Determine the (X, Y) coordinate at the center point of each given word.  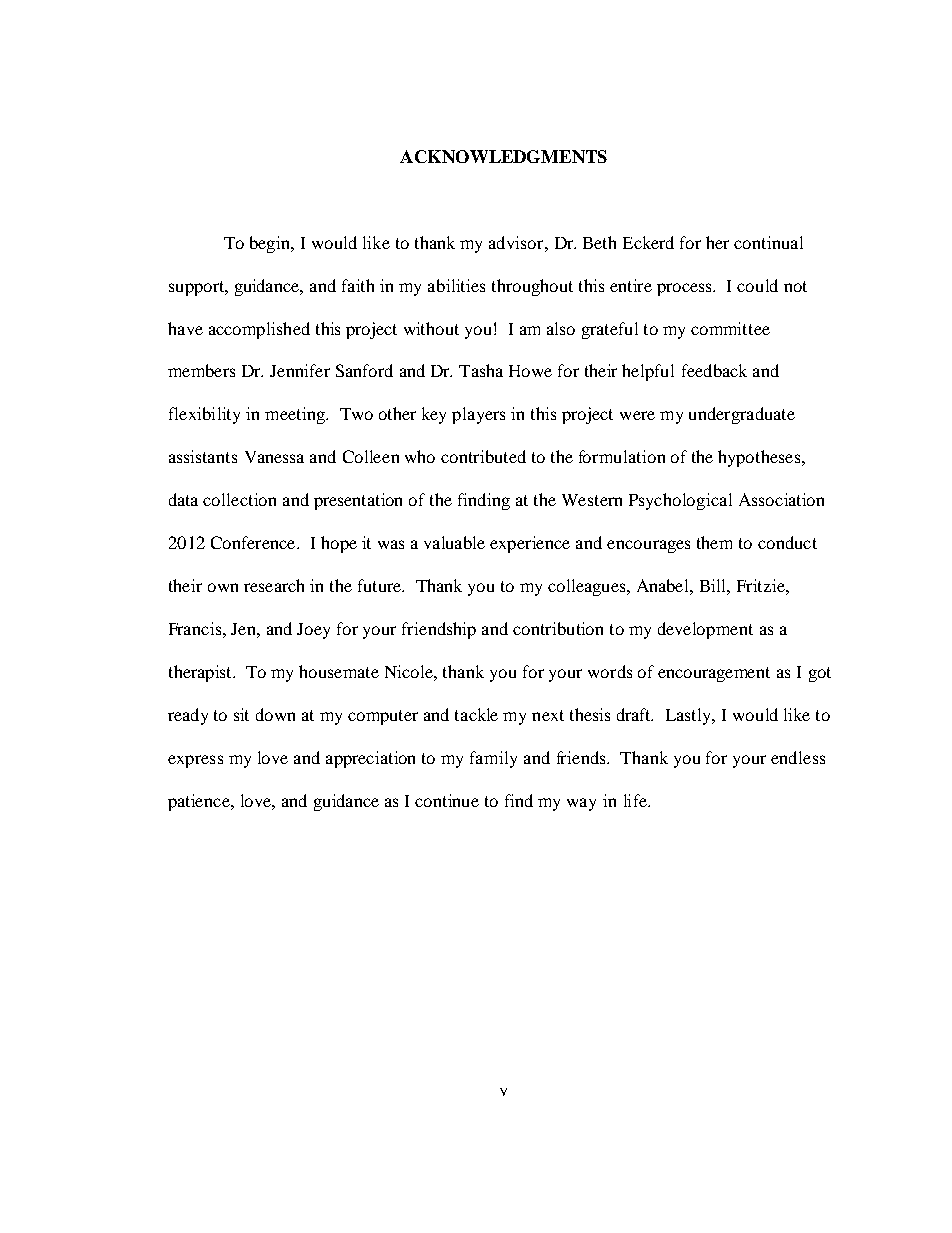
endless (798, 757)
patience (200, 802)
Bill (715, 587)
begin (271, 244)
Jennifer (300, 370)
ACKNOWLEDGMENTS (503, 156)
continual (768, 242)
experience (530, 544)
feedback (714, 370)
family (493, 759)
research (274, 585)
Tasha (481, 370)
